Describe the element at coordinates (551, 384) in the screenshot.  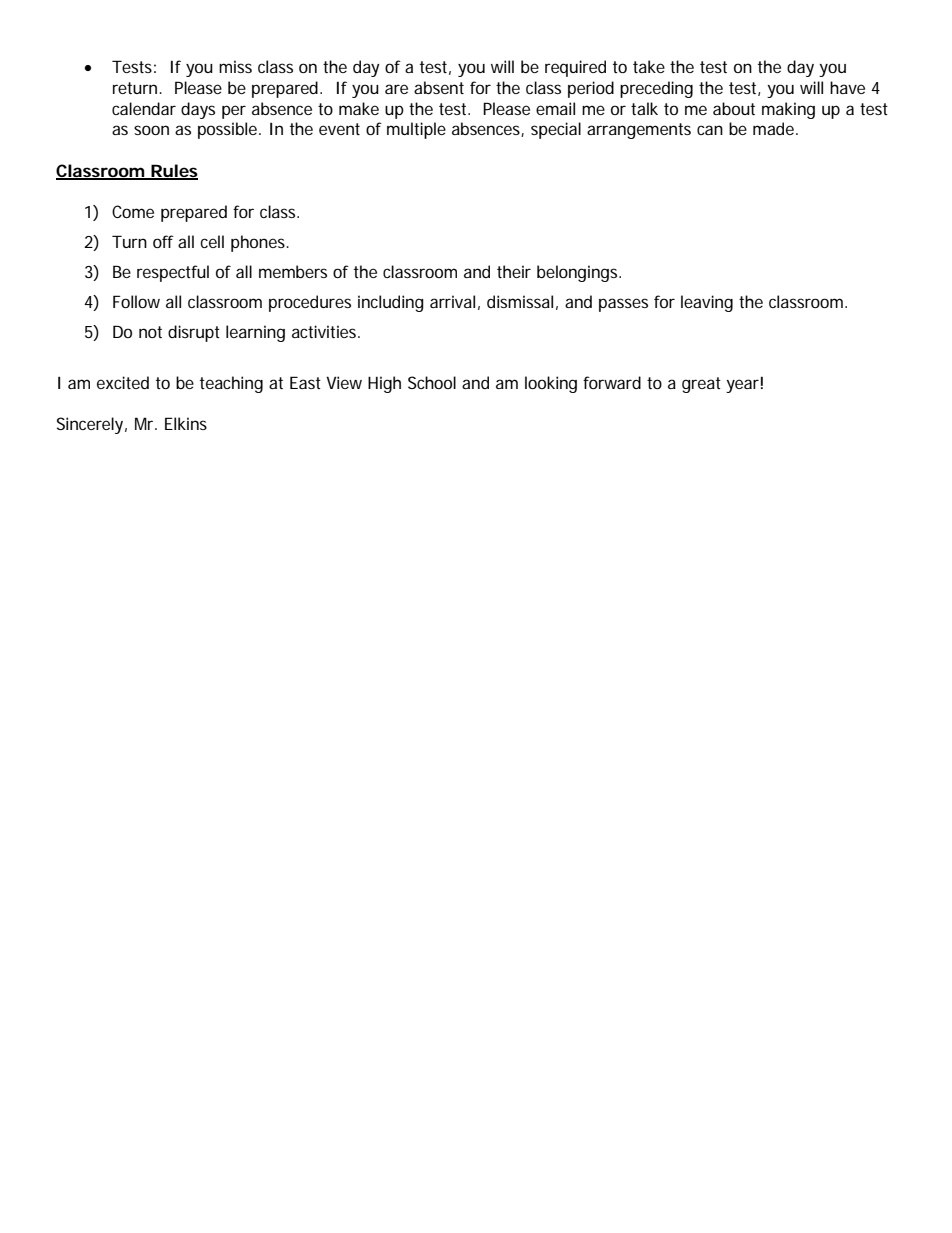
I see `looking` at that location.
